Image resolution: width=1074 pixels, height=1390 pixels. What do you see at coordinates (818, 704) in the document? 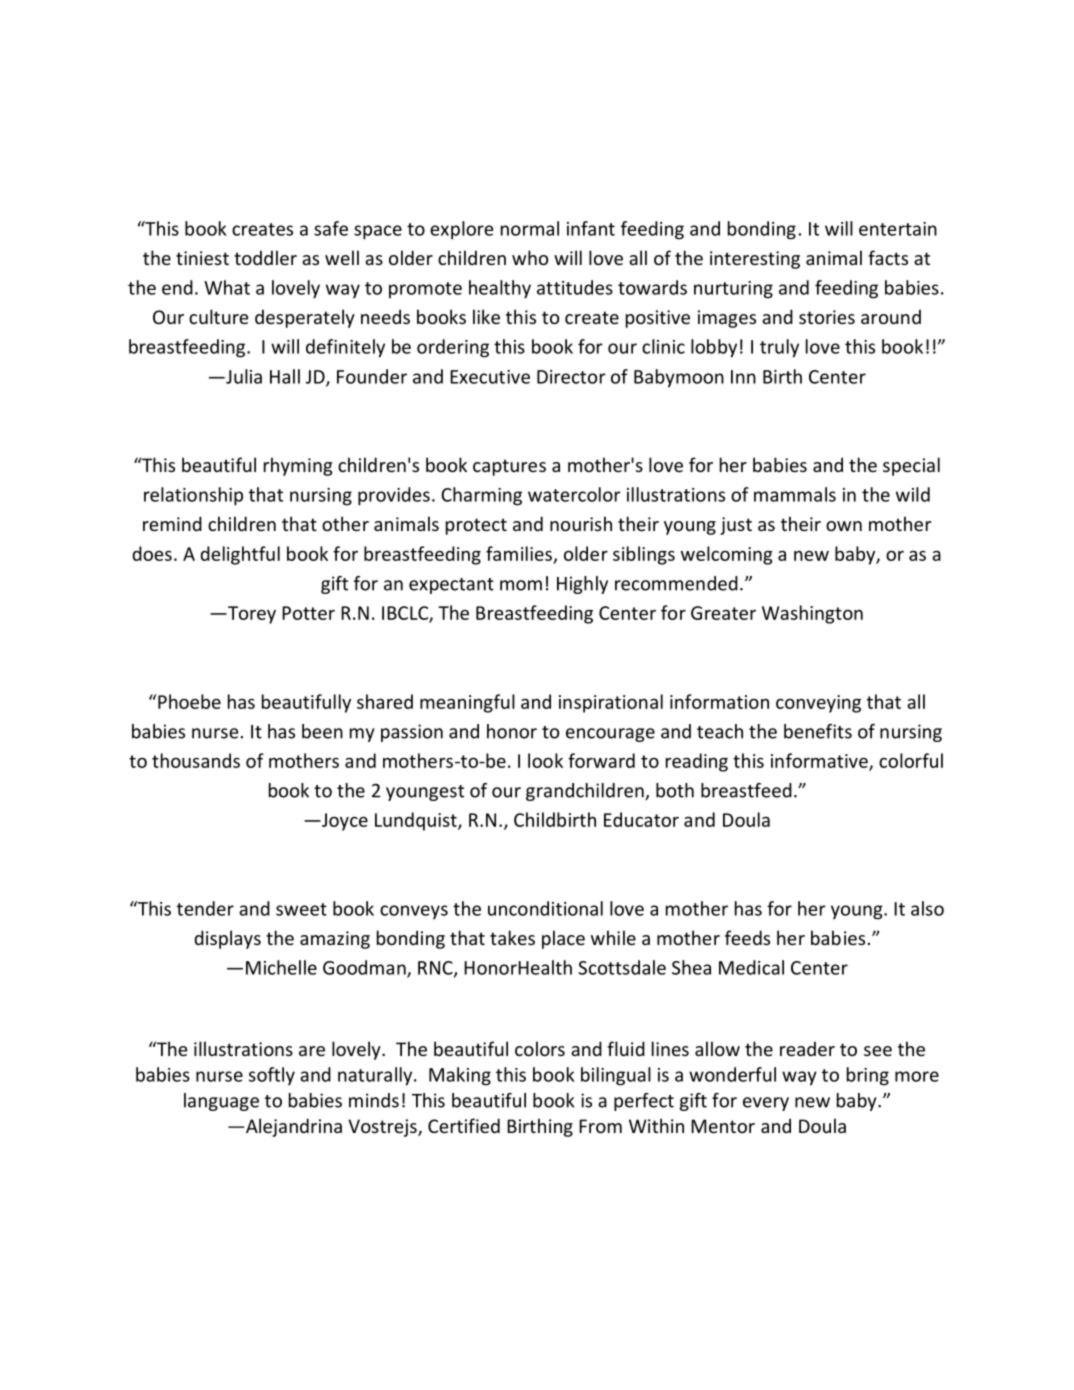
I see `conveying` at bounding box center [818, 704].
